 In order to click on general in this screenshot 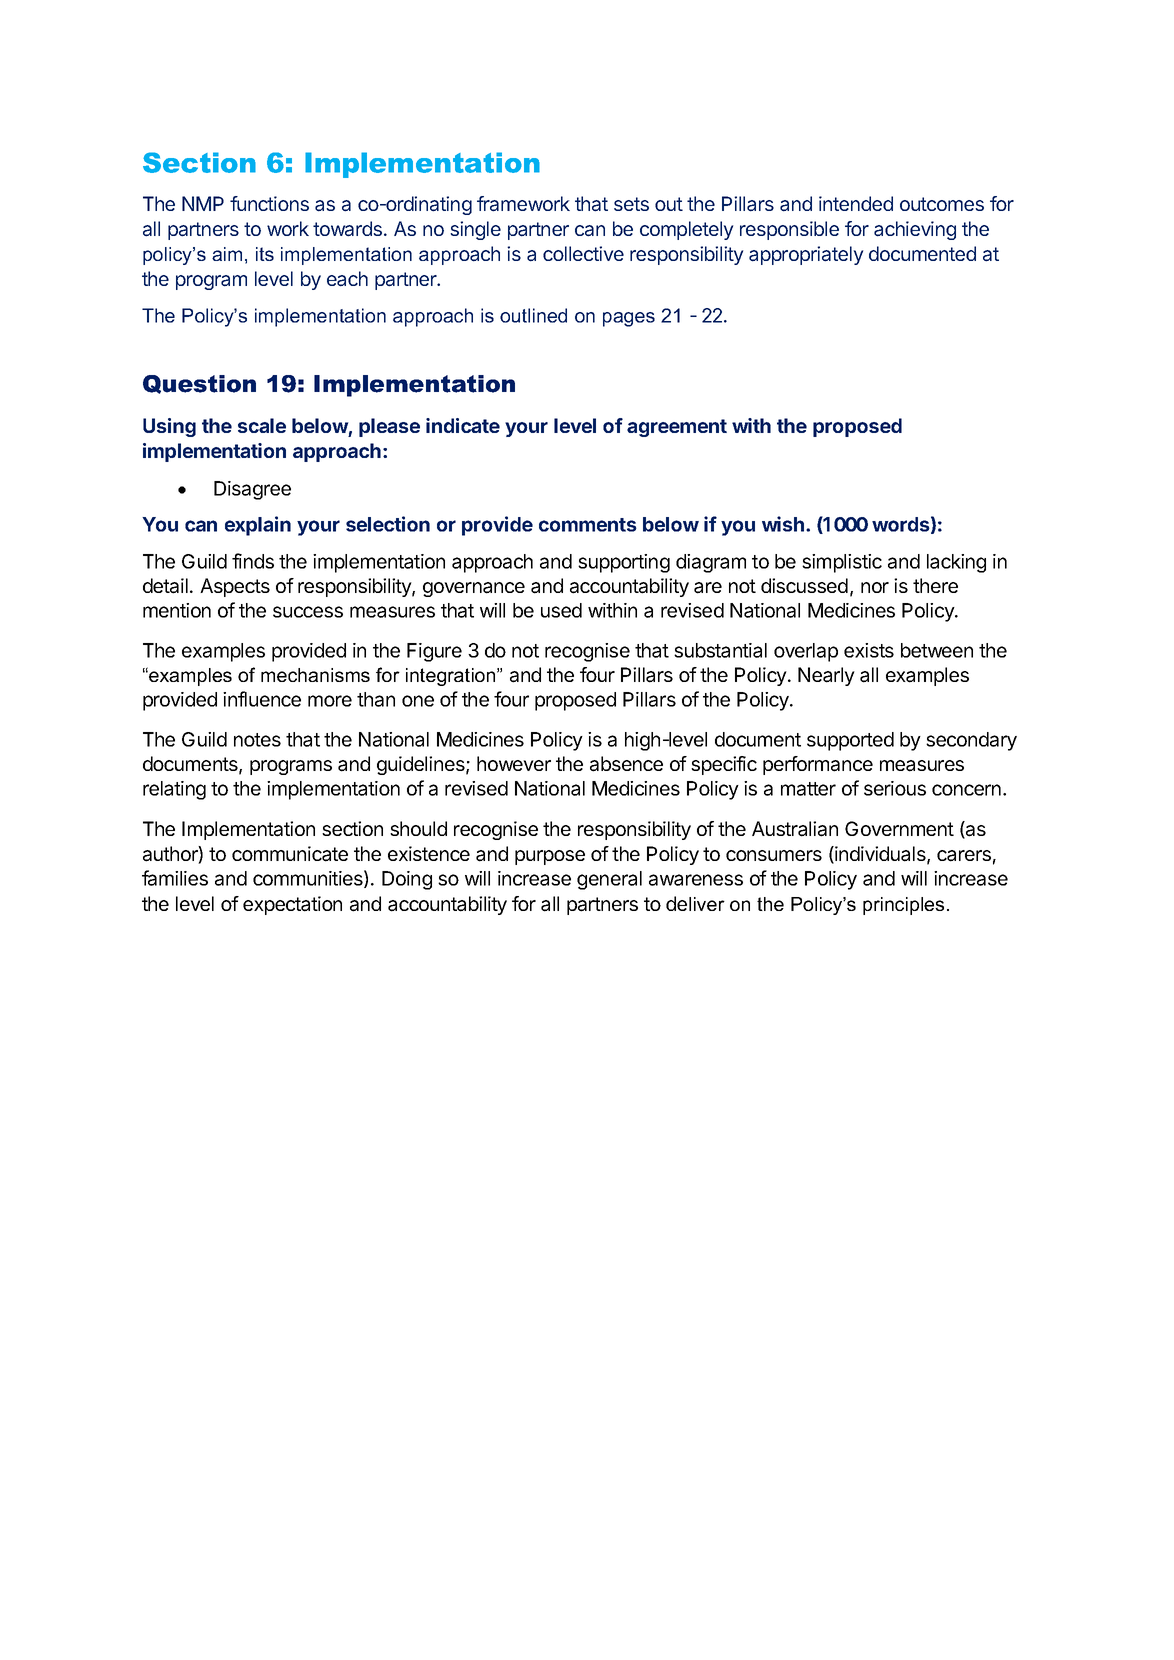, I will do `click(609, 880)`.
